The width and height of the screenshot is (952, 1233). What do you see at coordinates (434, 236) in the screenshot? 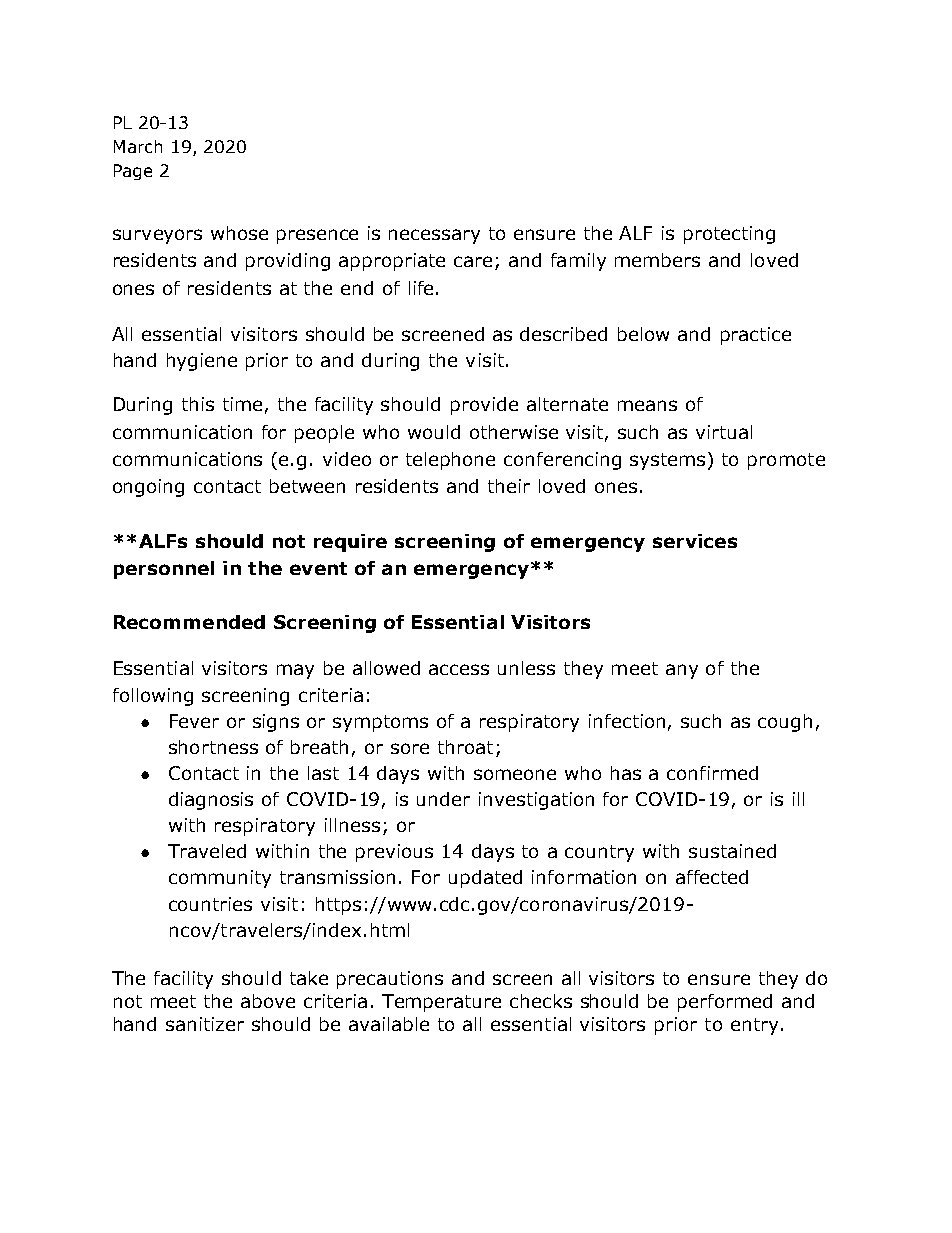
I see `necessary` at bounding box center [434, 236].
